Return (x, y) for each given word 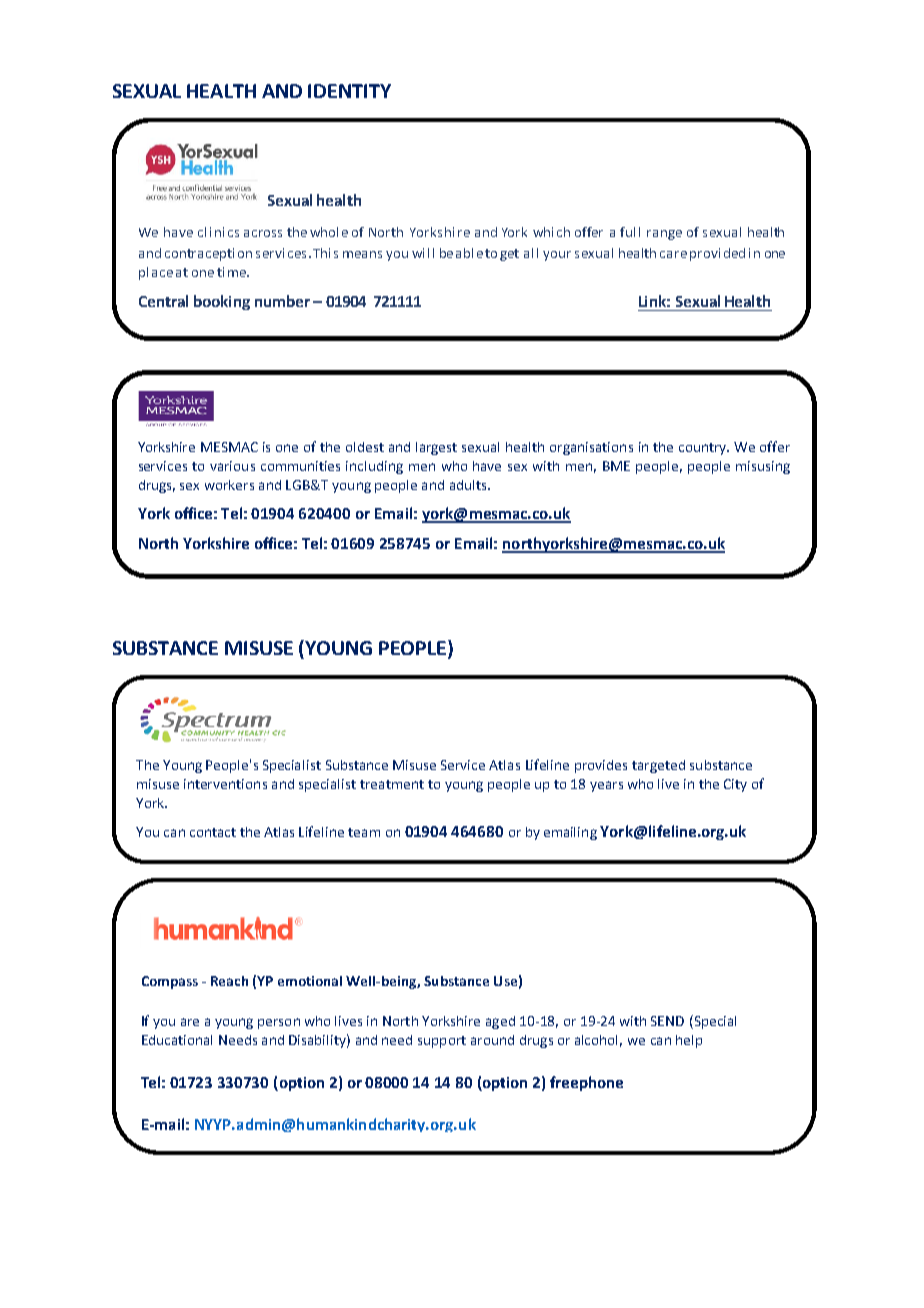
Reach (229, 981)
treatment (392, 784)
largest (436, 448)
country (704, 449)
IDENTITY (349, 91)
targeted (658, 766)
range (664, 235)
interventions (225, 784)
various (232, 466)
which (551, 232)
